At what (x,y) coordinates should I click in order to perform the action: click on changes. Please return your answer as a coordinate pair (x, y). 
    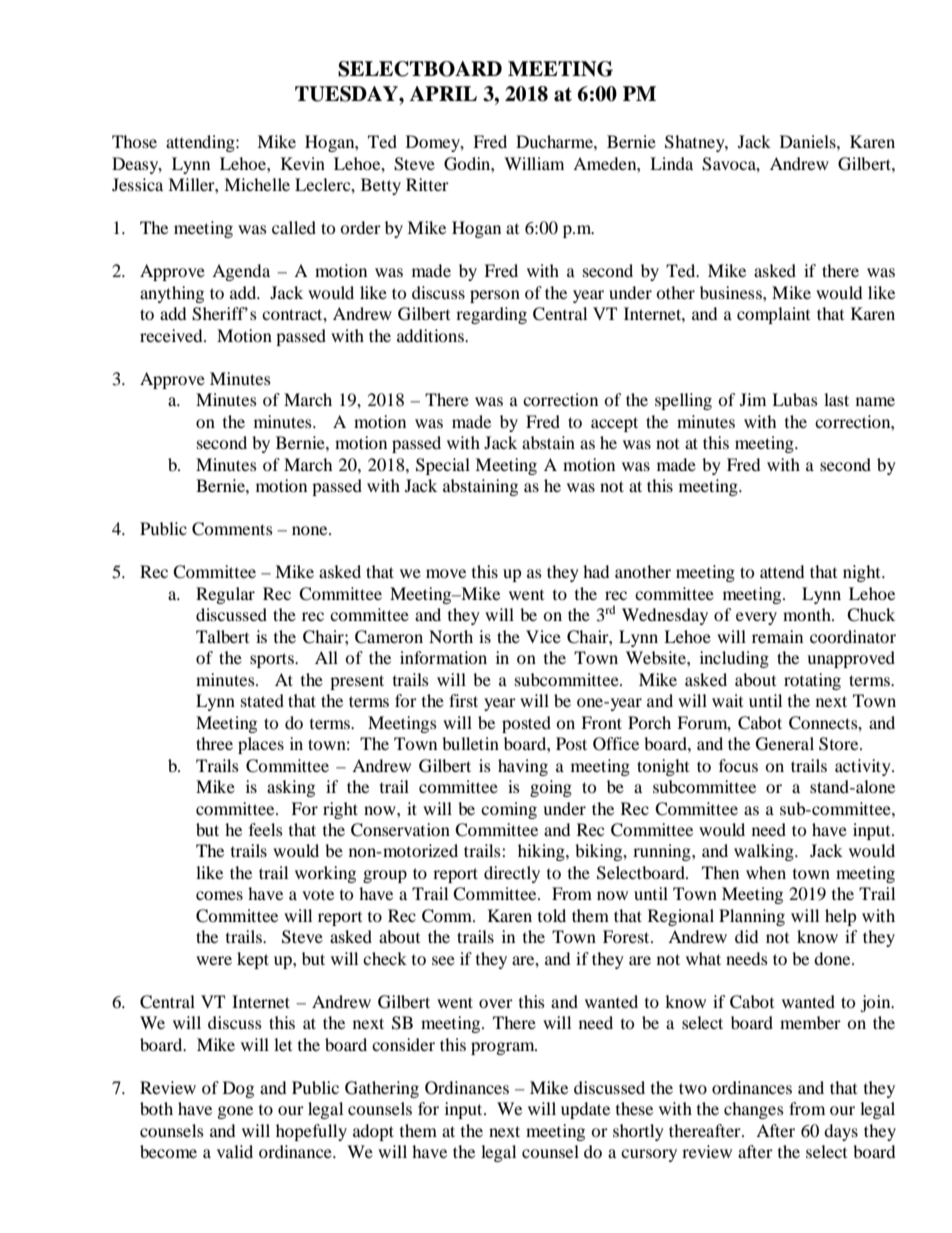
    Looking at the image, I should click on (754, 1110).
